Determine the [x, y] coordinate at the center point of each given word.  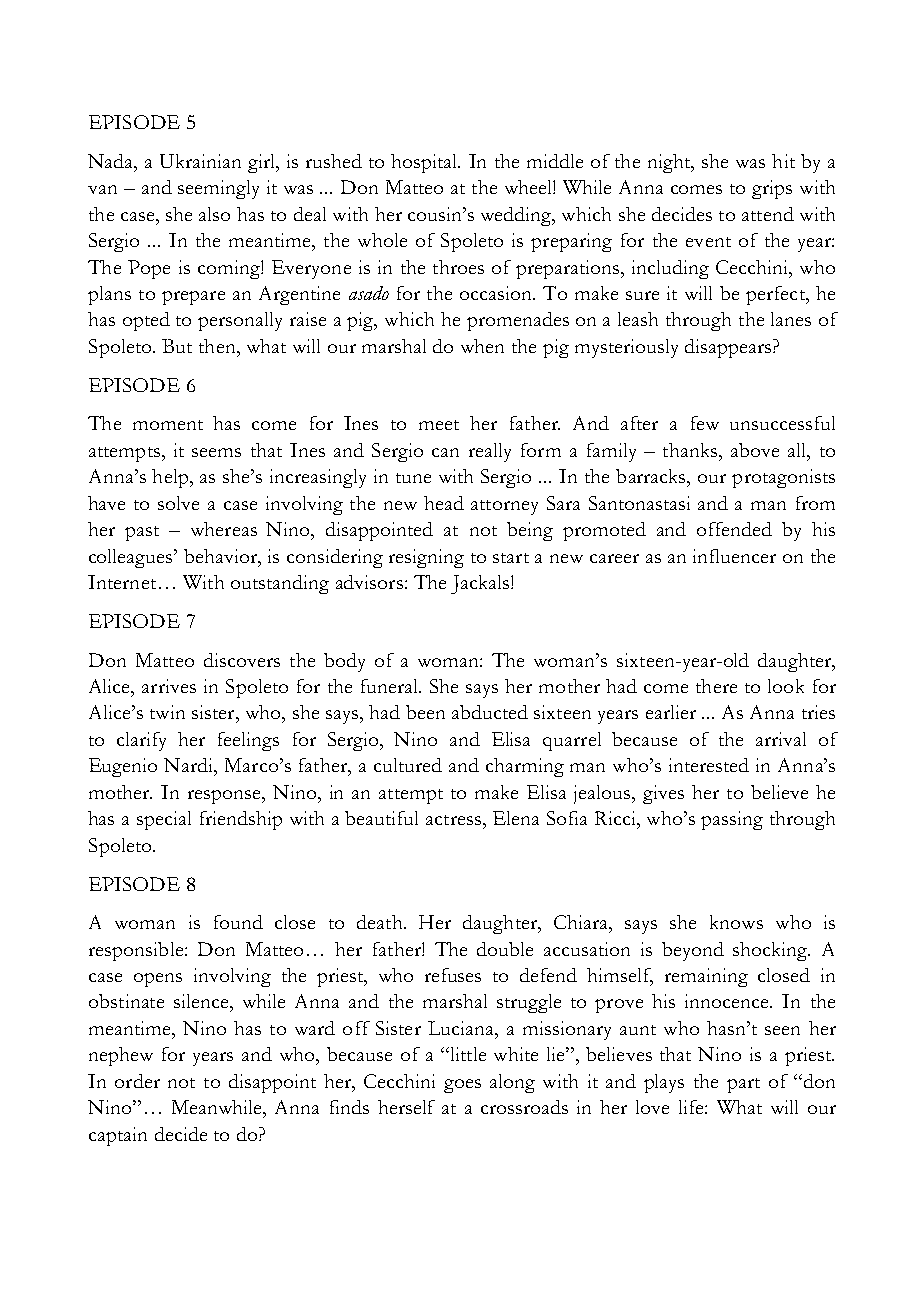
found [238, 922]
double [505, 949]
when [482, 346]
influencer [734, 556]
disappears [729, 348]
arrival [781, 739]
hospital [425, 163]
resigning [426, 558]
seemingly [218, 189]
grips [772, 189]
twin [167, 712]
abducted [490, 712]
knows [736, 922]
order [137, 1081]
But [177, 346]
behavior [222, 556]
